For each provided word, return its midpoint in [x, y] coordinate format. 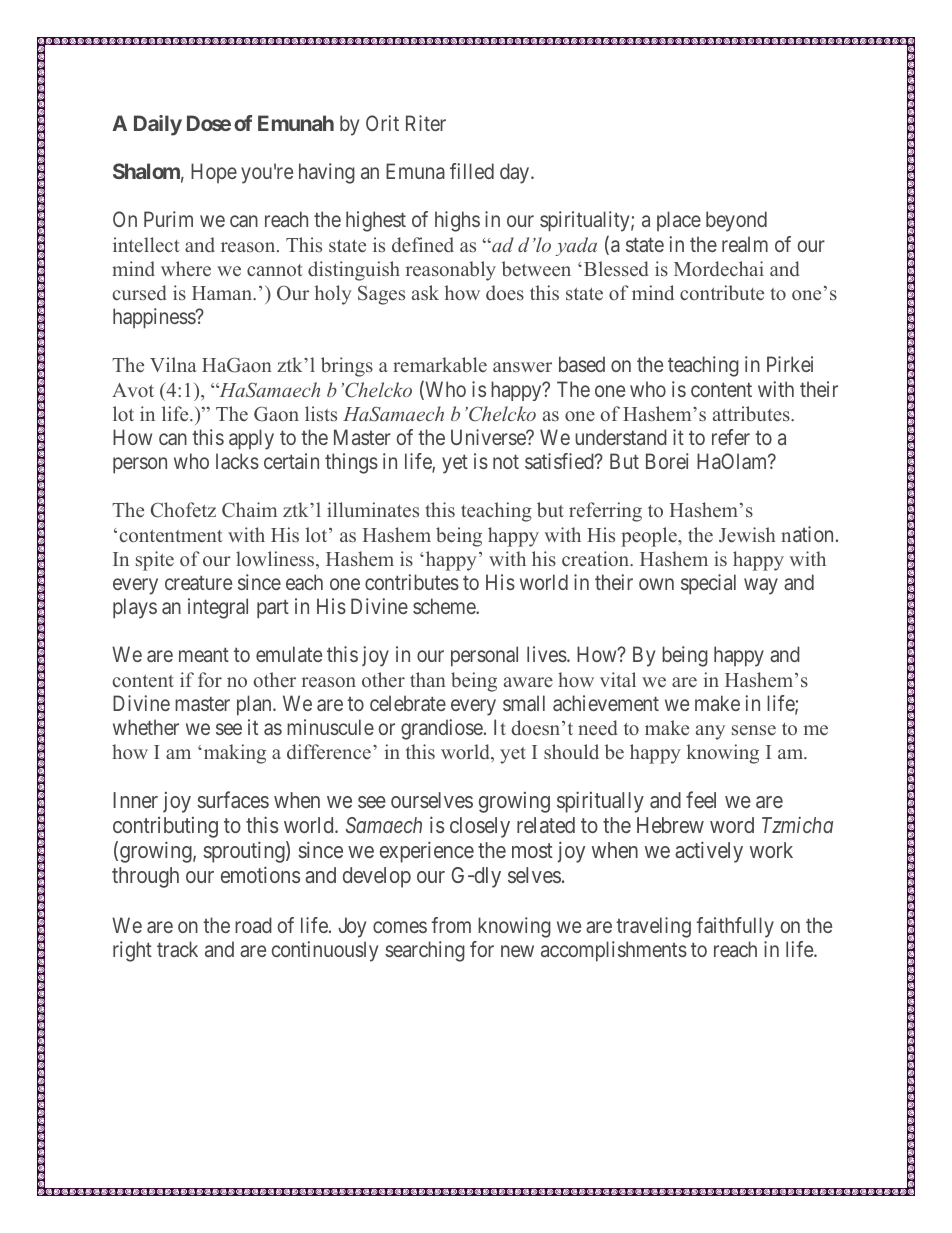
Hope [214, 173]
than [428, 679]
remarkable [440, 364]
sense [754, 730]
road [253, 925]
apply [251, 439]
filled [472, 171]
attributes [752, 413]
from [451, 925]
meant [204, 655]
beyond [736, 221]
